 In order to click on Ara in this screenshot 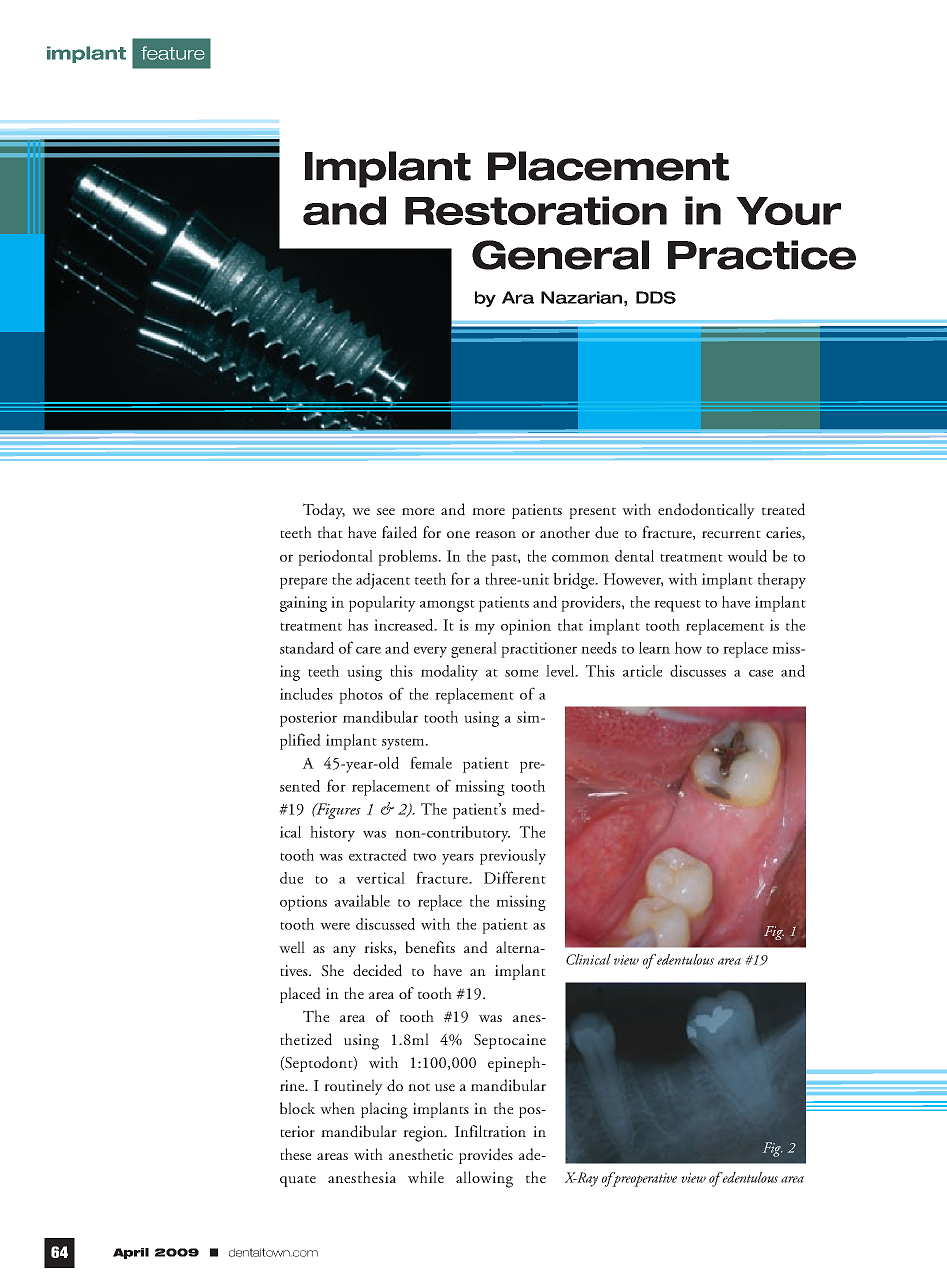, I will do `click(518, 297)`.
